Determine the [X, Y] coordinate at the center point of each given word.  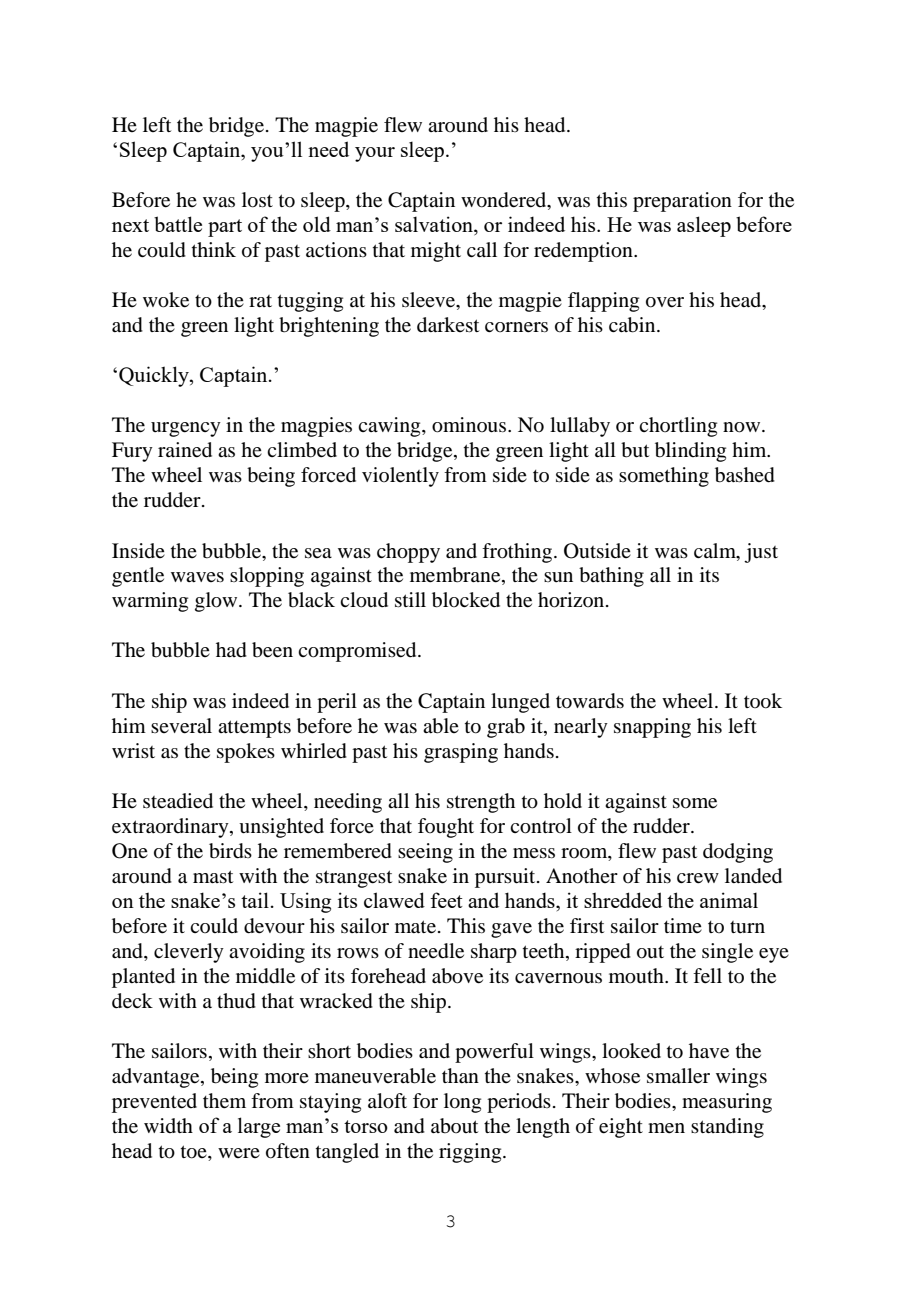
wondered [505, 201]
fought [446, 828]
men [666, 1128]
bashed [745, 475]
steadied [178, 801]
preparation [682, 202]
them [224, 1101]
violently [400, 477]
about [454, 1126]
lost [257, 200]
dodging [738, 853]
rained [185, 450]
